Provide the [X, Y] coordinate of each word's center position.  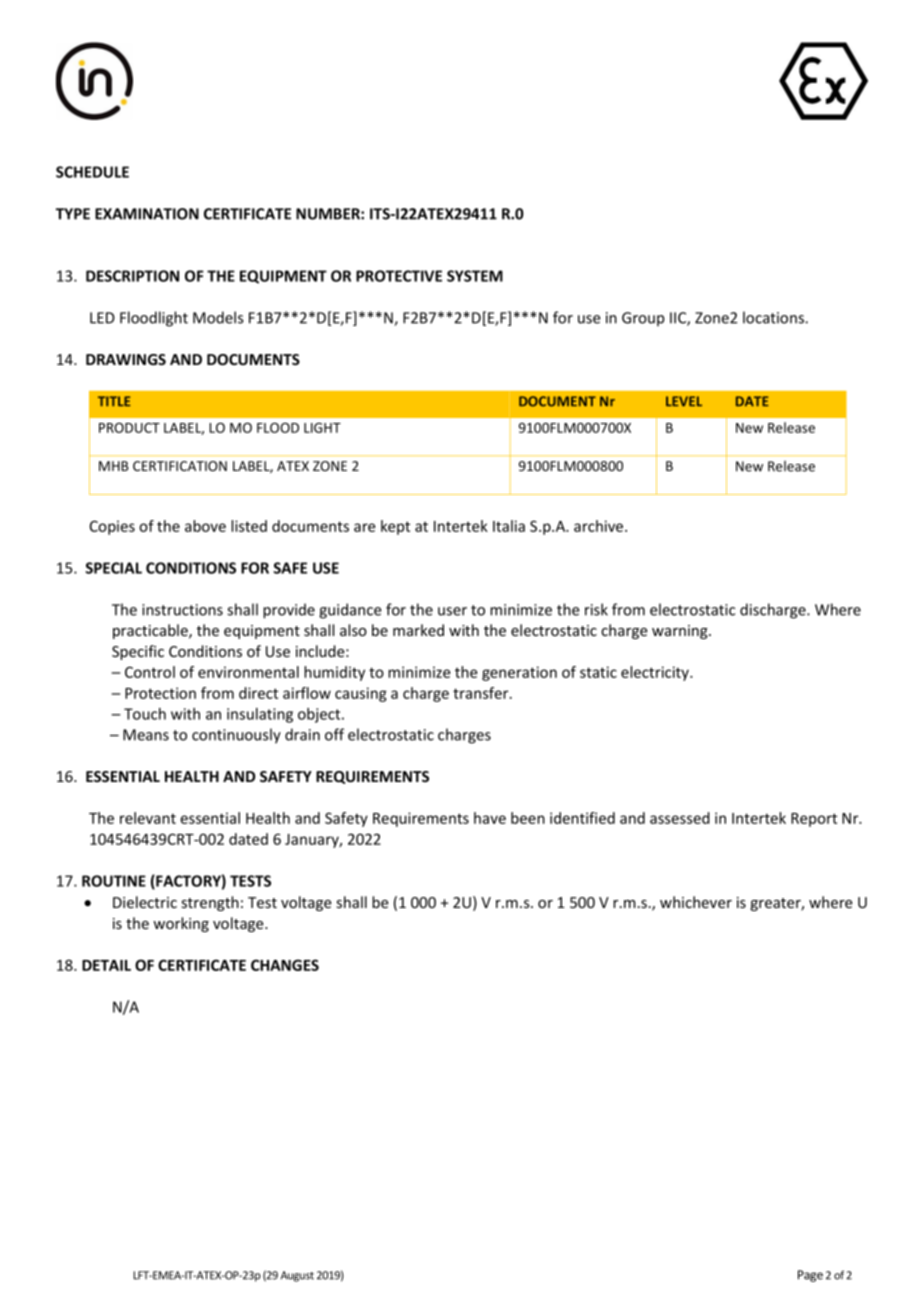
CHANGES [285, 965]
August [297, 1276]
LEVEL [684, 401]
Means [146, 735]
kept [395, 527]
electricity [656, 673]
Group [643, 319]
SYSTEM [475, 276]
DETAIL [106, 965]
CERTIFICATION [180, 466]
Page [810, 1276]
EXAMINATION [147, 214]
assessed [680, 818]
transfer [482, 693]
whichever [696, 902]
